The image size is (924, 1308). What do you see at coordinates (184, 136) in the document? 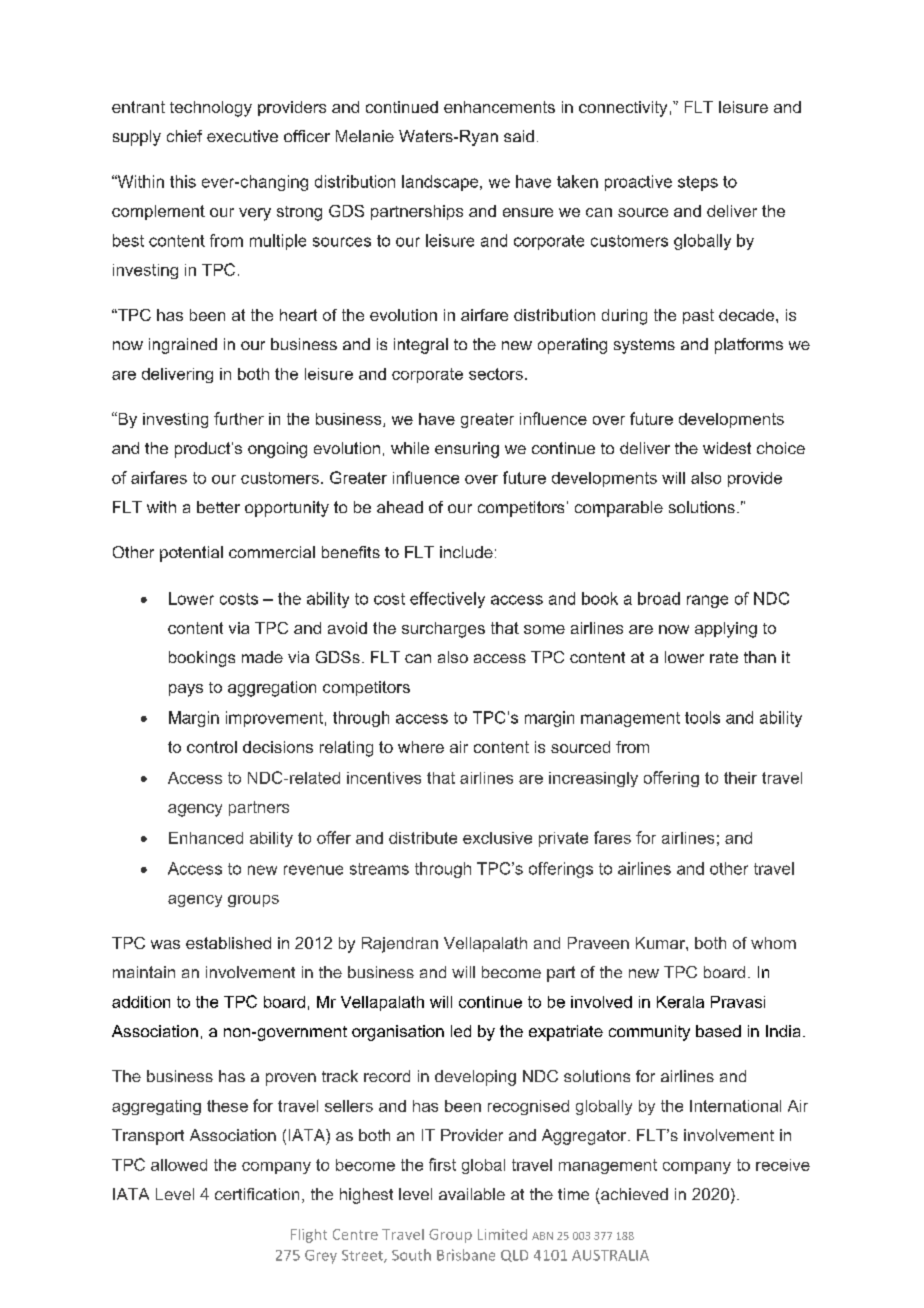
I see `chief` at bounding box center [184, 136].
